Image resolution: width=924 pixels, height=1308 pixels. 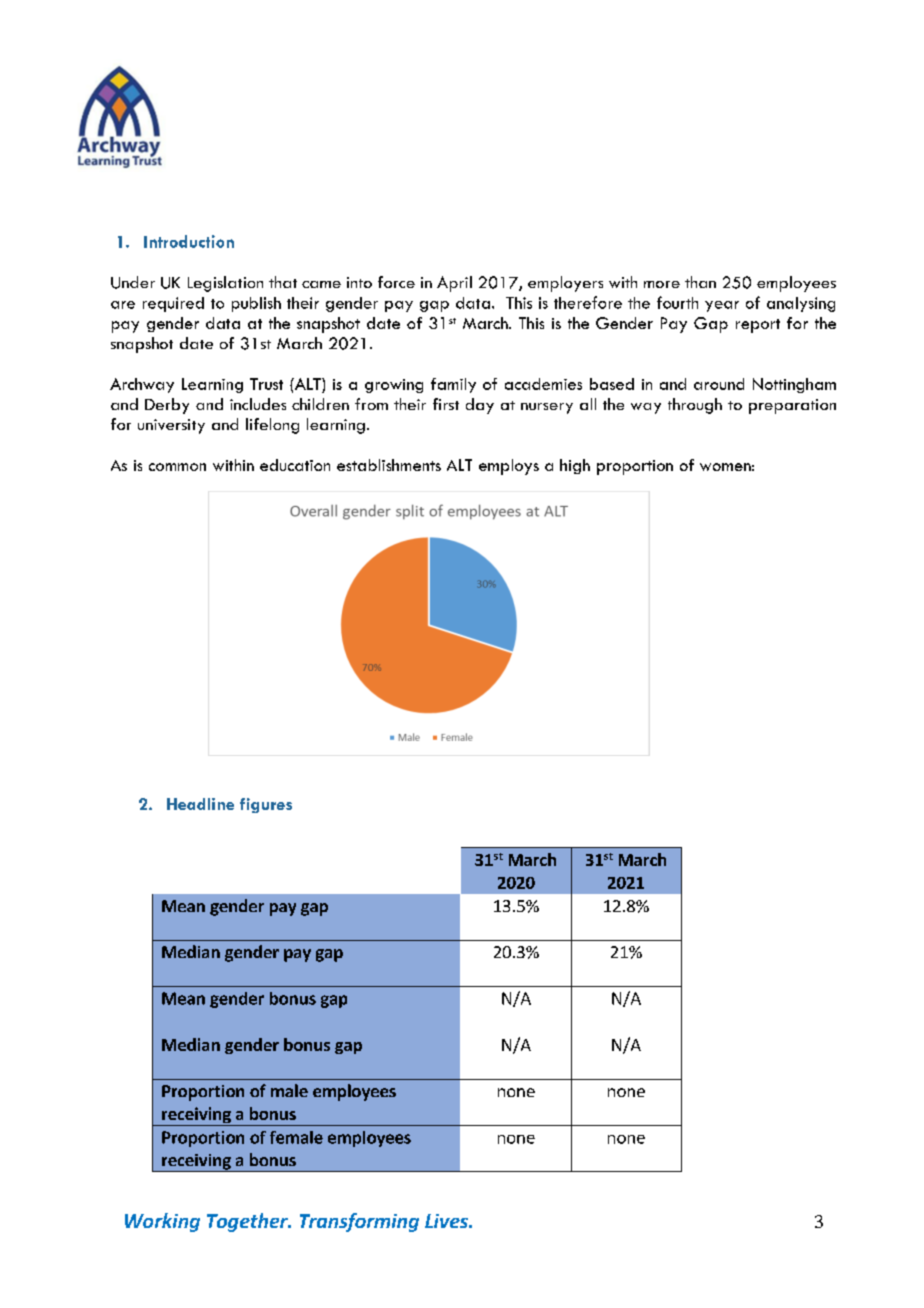 What do you see at coordinates (162, 1222) in the screenshot?
I see `Working` at bounding box center [162, 1222].
